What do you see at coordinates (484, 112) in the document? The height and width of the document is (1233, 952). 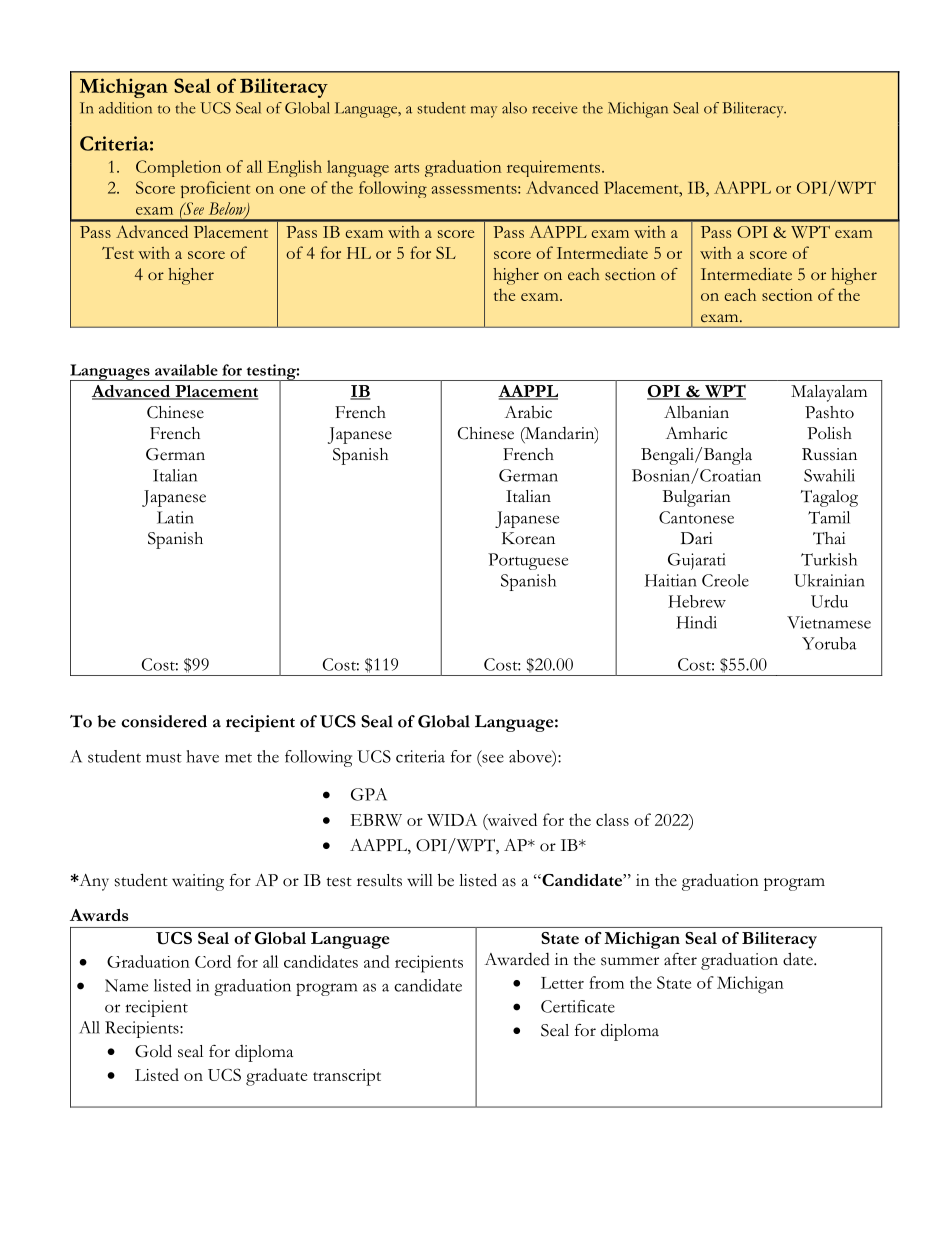 I see `may` at bounding box center [484, 112].
